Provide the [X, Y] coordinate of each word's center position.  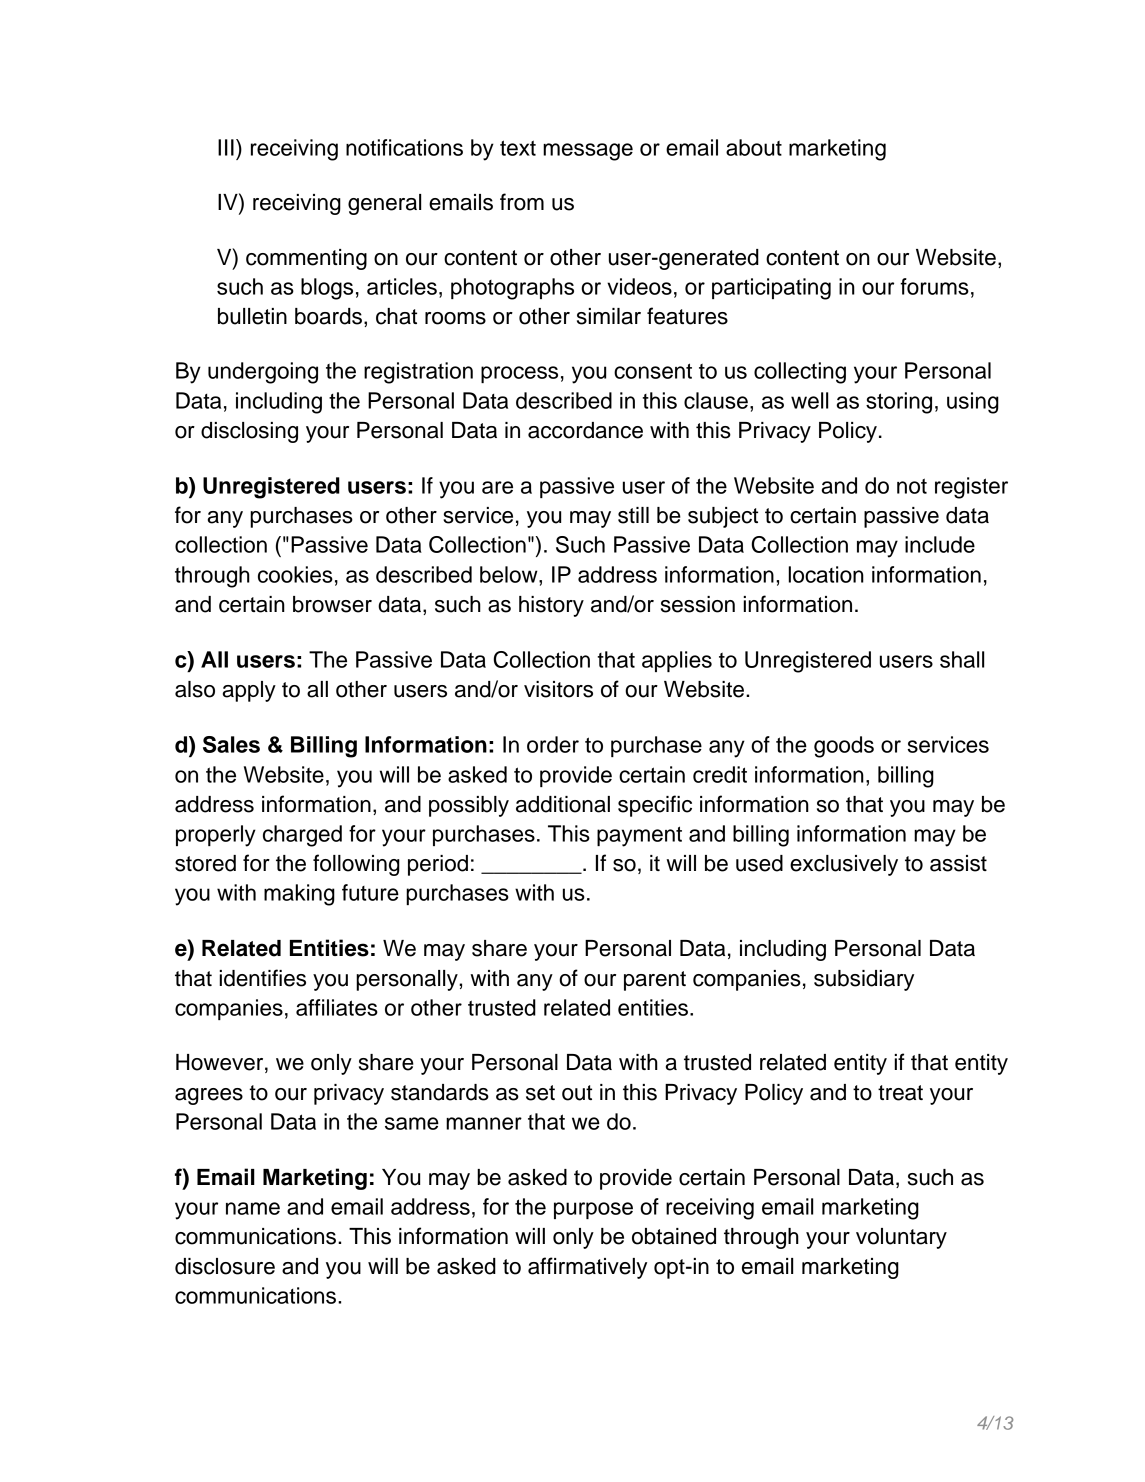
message [588, 152]
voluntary [901, 1238]
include [940, 544]
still [633, 515]
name [253, 1208]
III [226, 147]
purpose [593, 1210]
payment [639, 836]
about [754, 147]
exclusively [844, 865]
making [299, 895]
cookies [295, 574]
